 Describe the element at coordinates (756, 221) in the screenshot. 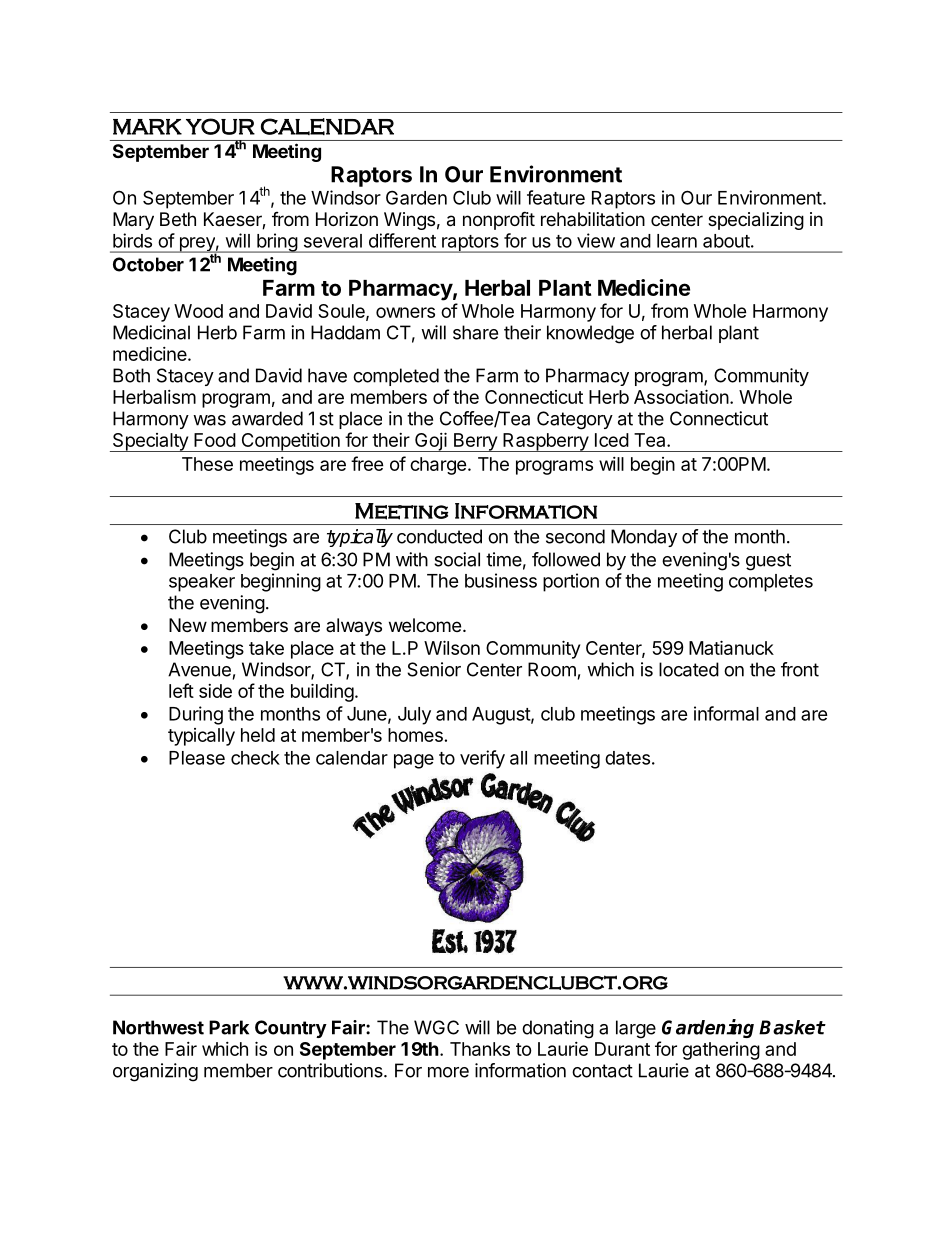

I see `specializing` at that location.
